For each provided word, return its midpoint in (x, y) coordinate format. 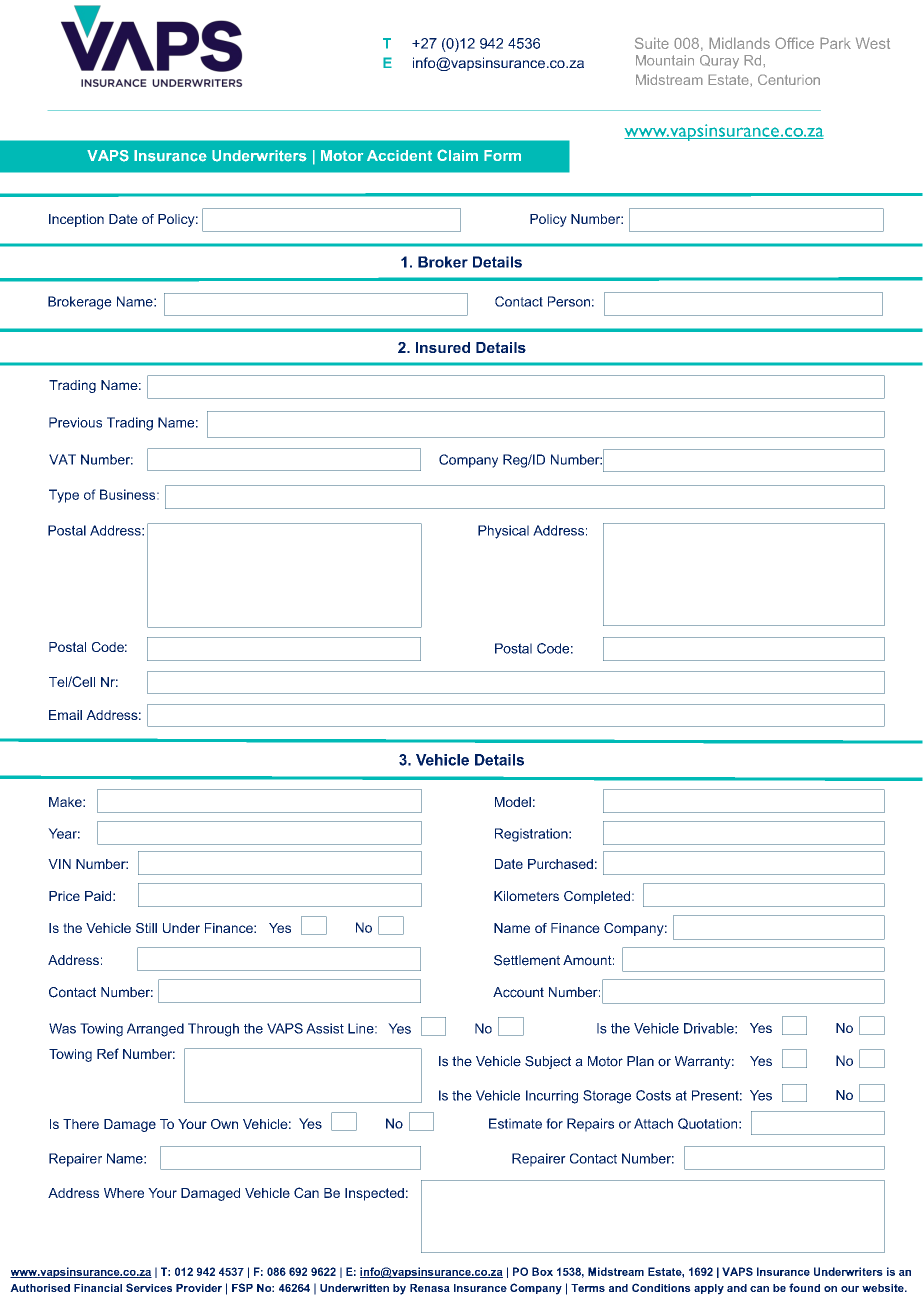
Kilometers (526, 896)
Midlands (739, 43)
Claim (457, 155)
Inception (76, 220)
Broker (443, 262)
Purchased (560, 864)
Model (513, 802)
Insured (443, 347)
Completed (597, 897)
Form (502, 155)
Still (146, 928)
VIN (59, 864)
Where (124, 1193)
